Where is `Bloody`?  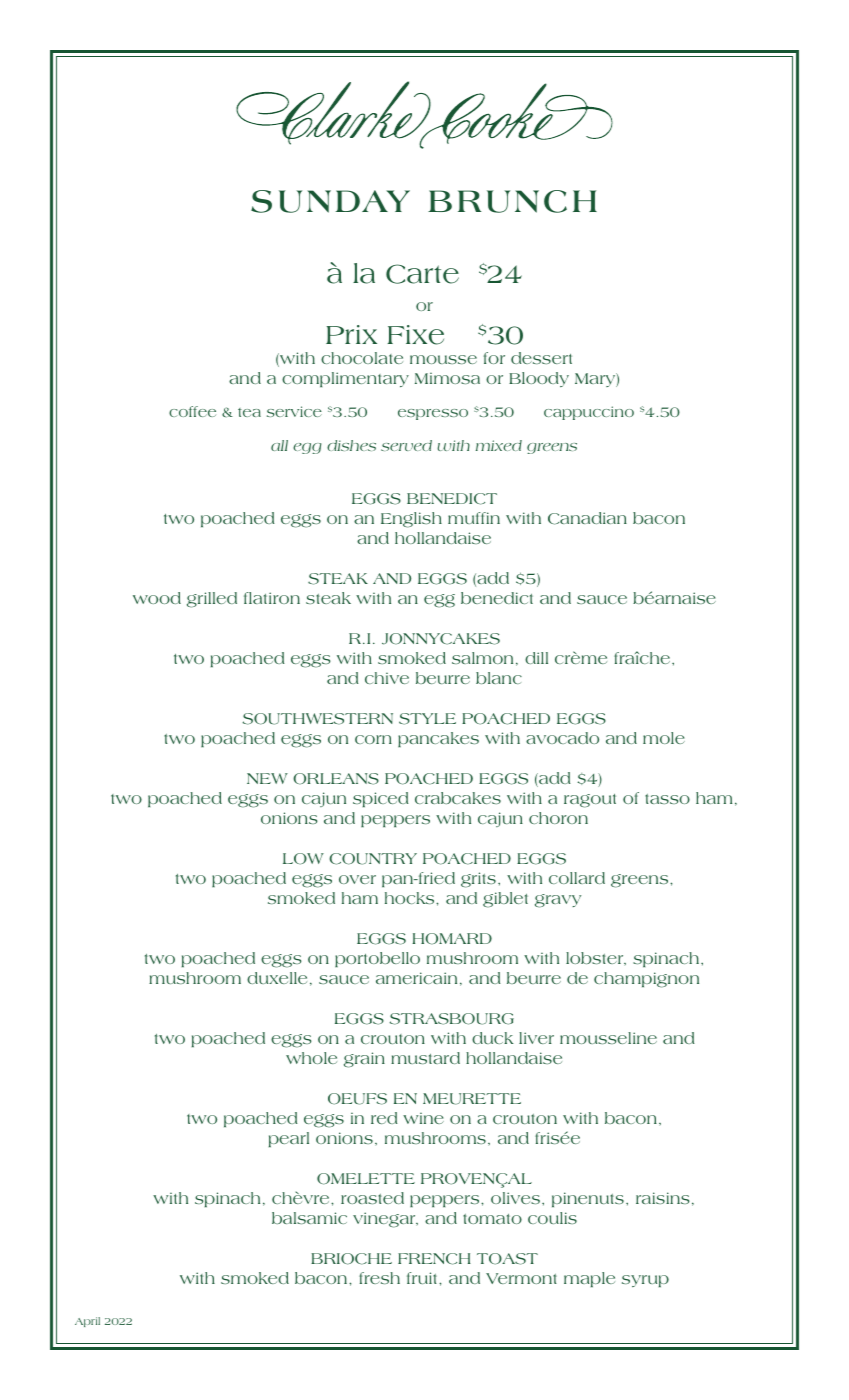
Bloody is located at coordinates (539, 379).
